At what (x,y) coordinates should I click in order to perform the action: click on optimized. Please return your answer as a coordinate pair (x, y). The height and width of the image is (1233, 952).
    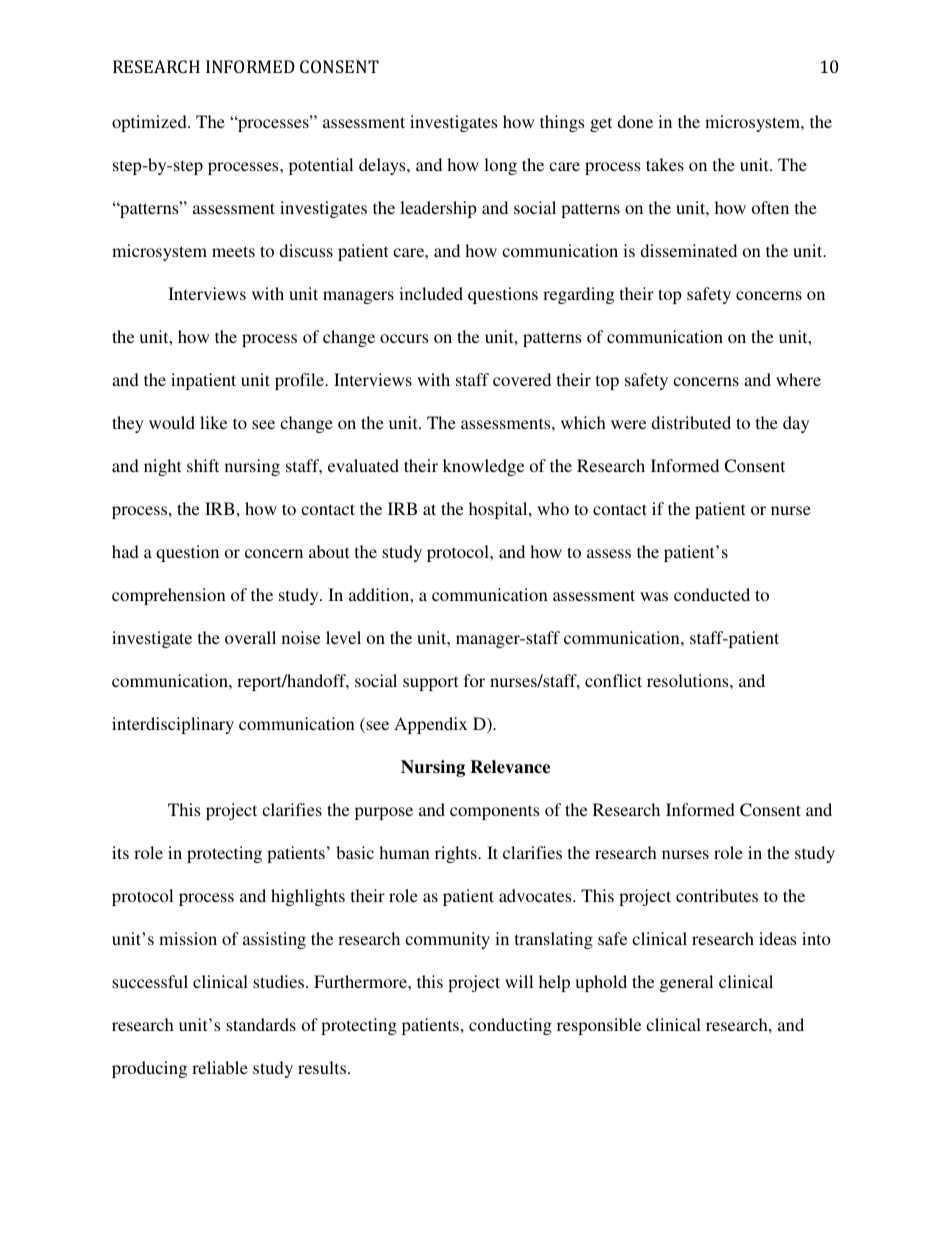
    Looking at the image, I should click on (150, 123).
